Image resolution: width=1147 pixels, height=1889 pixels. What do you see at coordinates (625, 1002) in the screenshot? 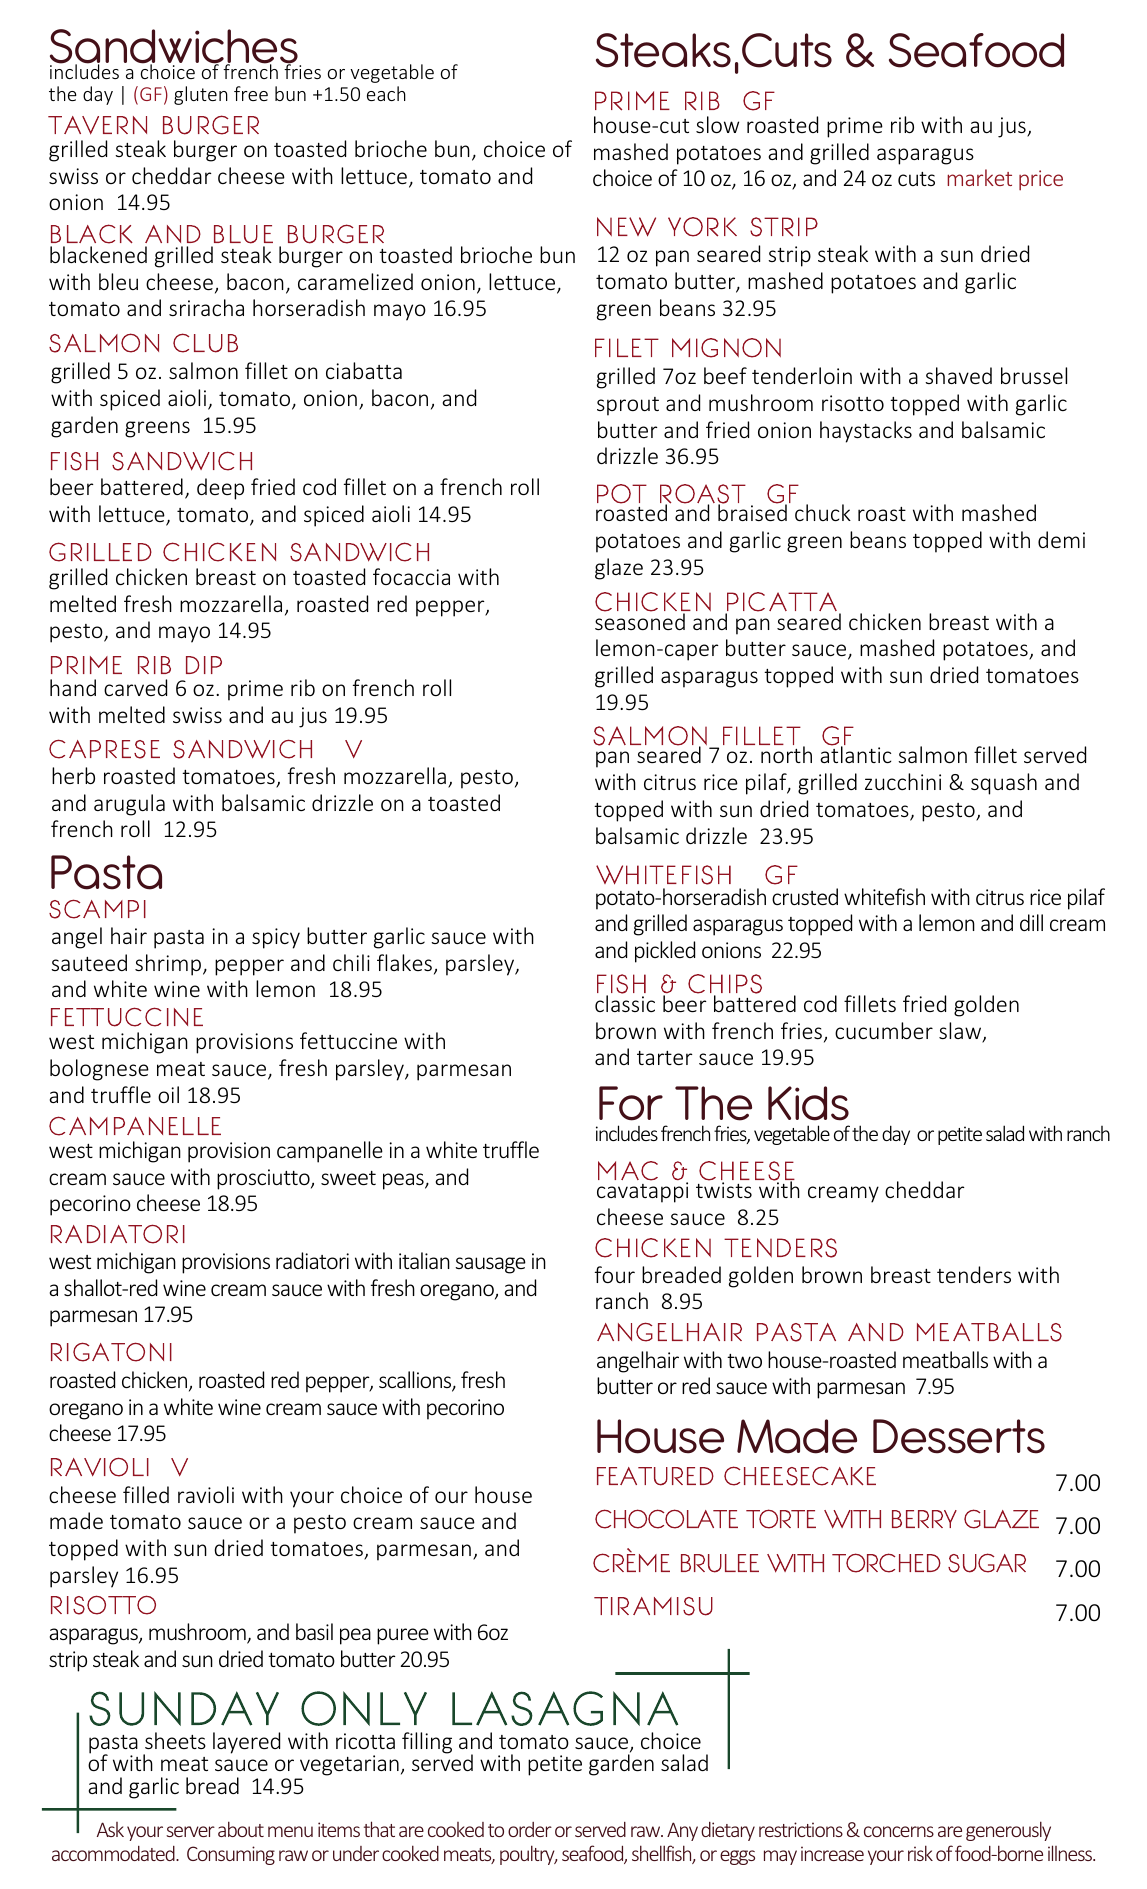
I see `classic` at bounding box center [625, 1002].
